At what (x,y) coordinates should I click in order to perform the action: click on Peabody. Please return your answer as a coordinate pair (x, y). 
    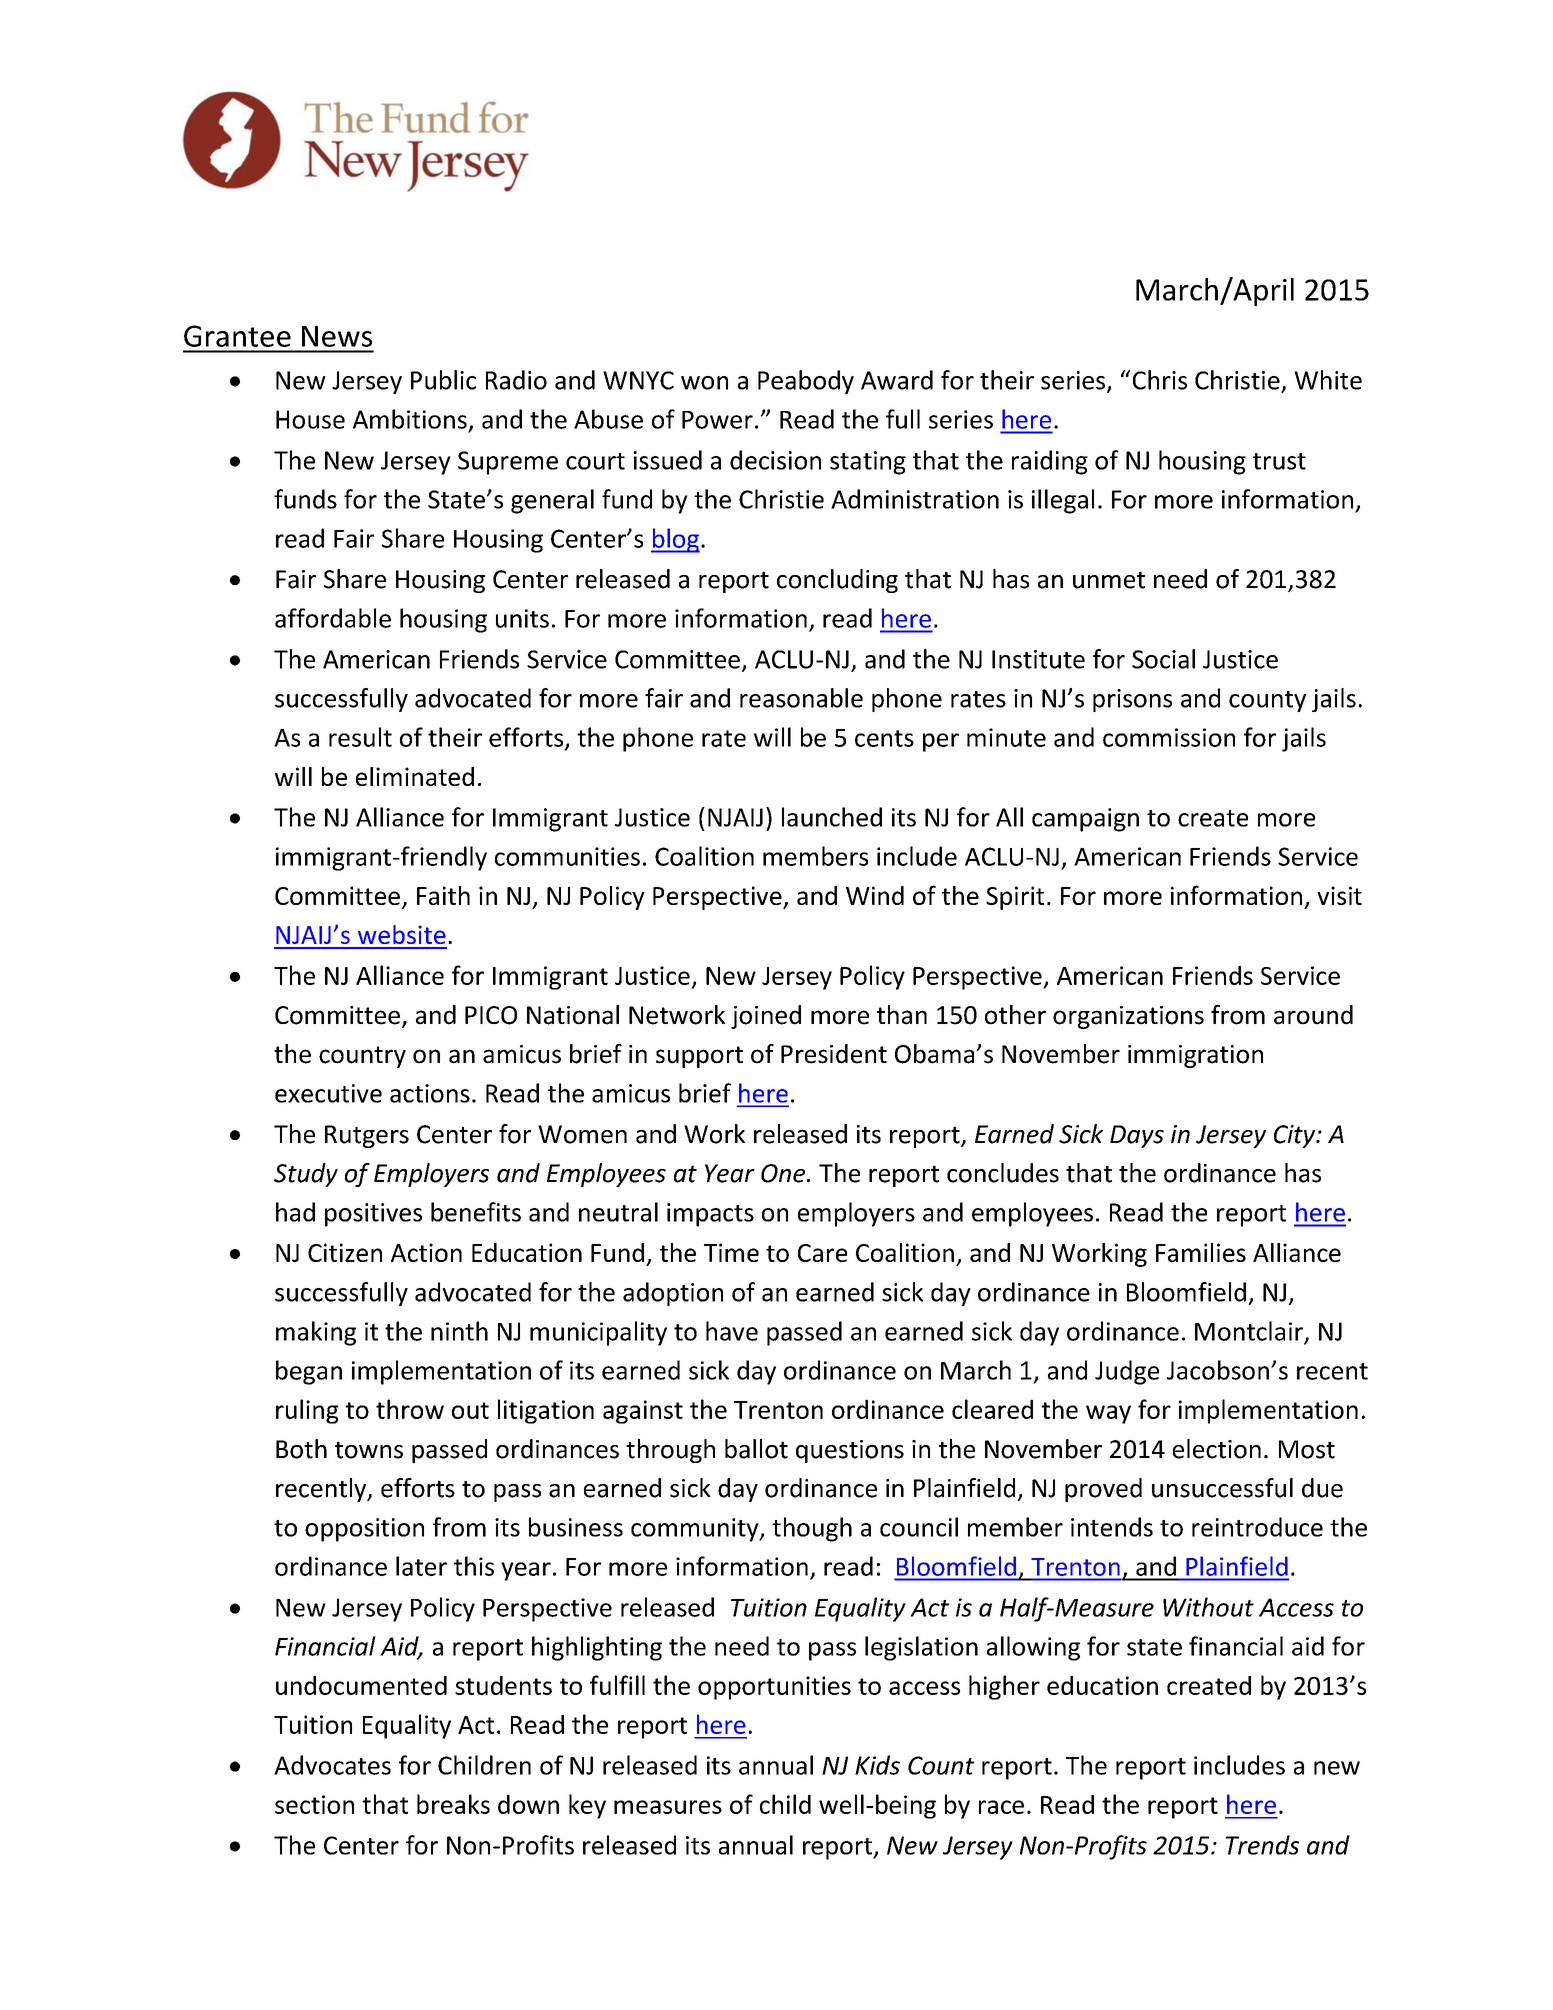
    Looking at the image, I should click on (806, 382).
